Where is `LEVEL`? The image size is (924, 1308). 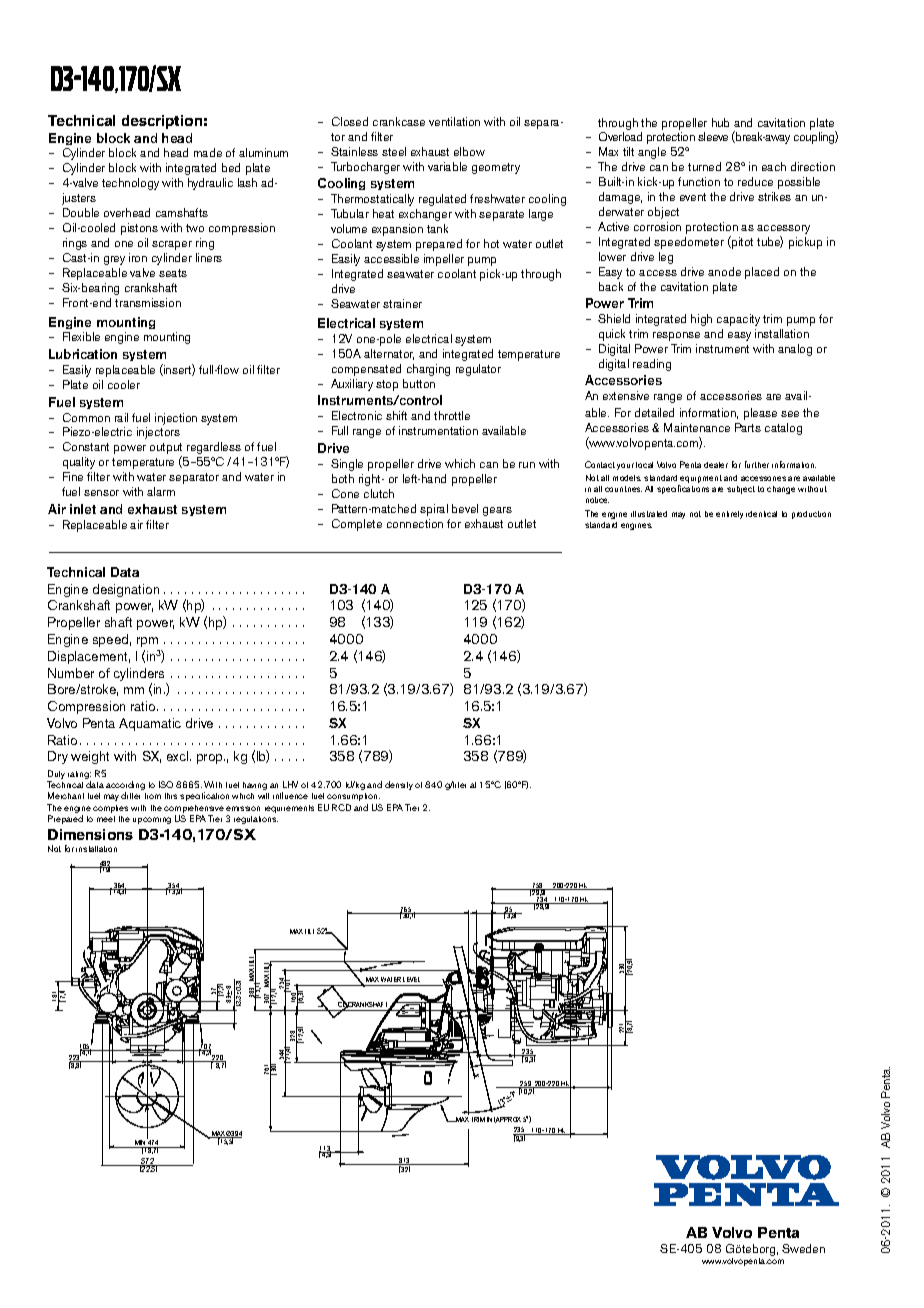 LEVEL is located at coordinates (411, 979).
